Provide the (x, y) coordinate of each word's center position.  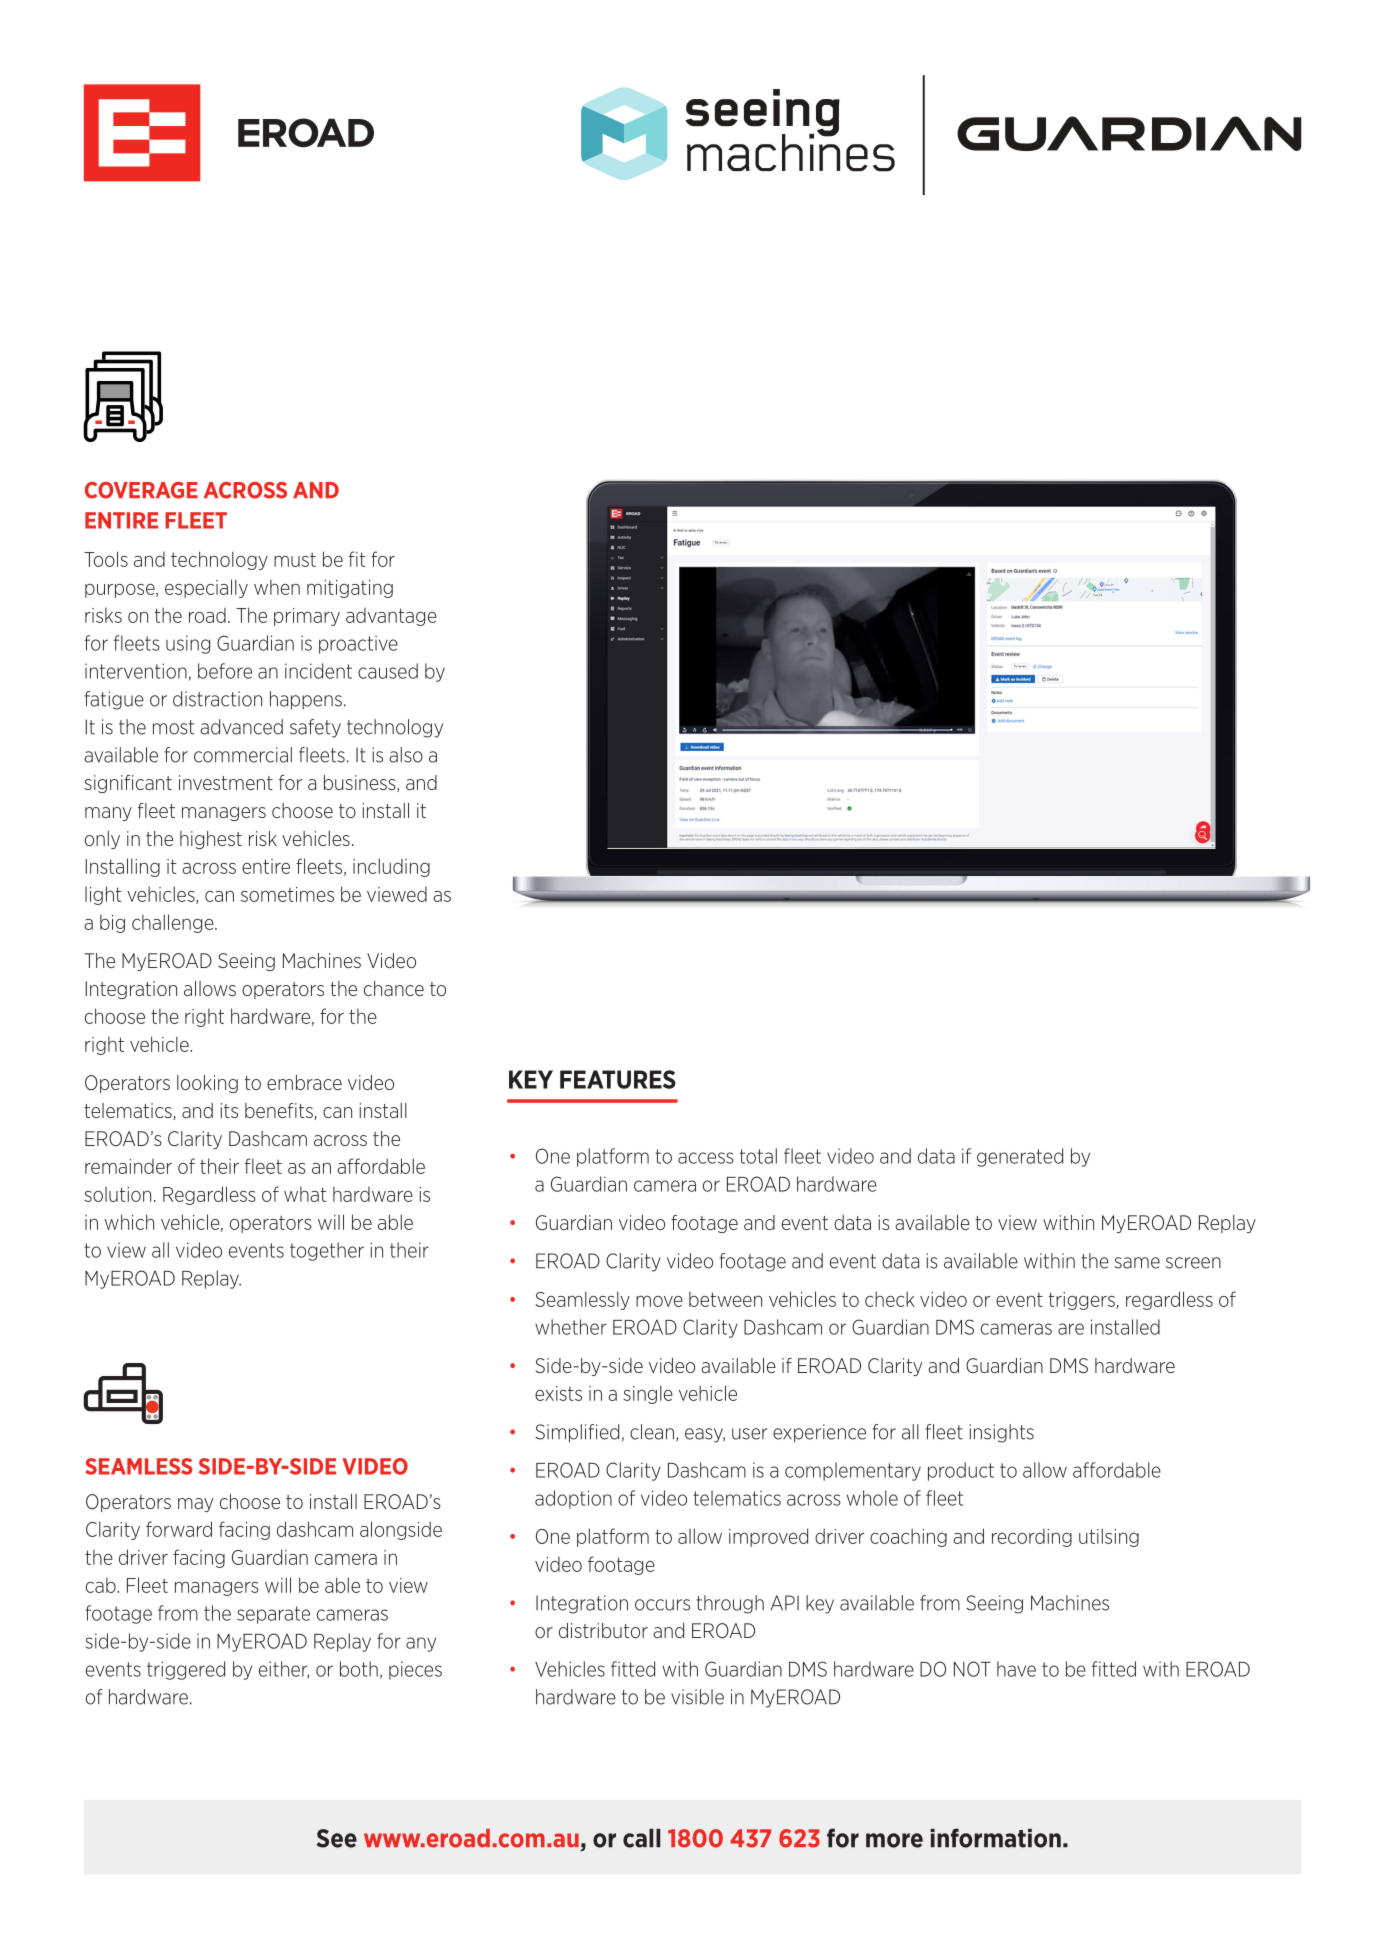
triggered (186, 1670)
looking (207, 1084)
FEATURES (618, 1079)
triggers (1083, 1301)
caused (388, 671)
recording (1032, 1538)
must (295, 559)
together (327, 1251)
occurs (662, 1605)
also (406, 755)
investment (226, 782)
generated (1020, 1157)
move (659, 1301)
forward (179, 1529)
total (758, 1156)
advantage (391, 617)
